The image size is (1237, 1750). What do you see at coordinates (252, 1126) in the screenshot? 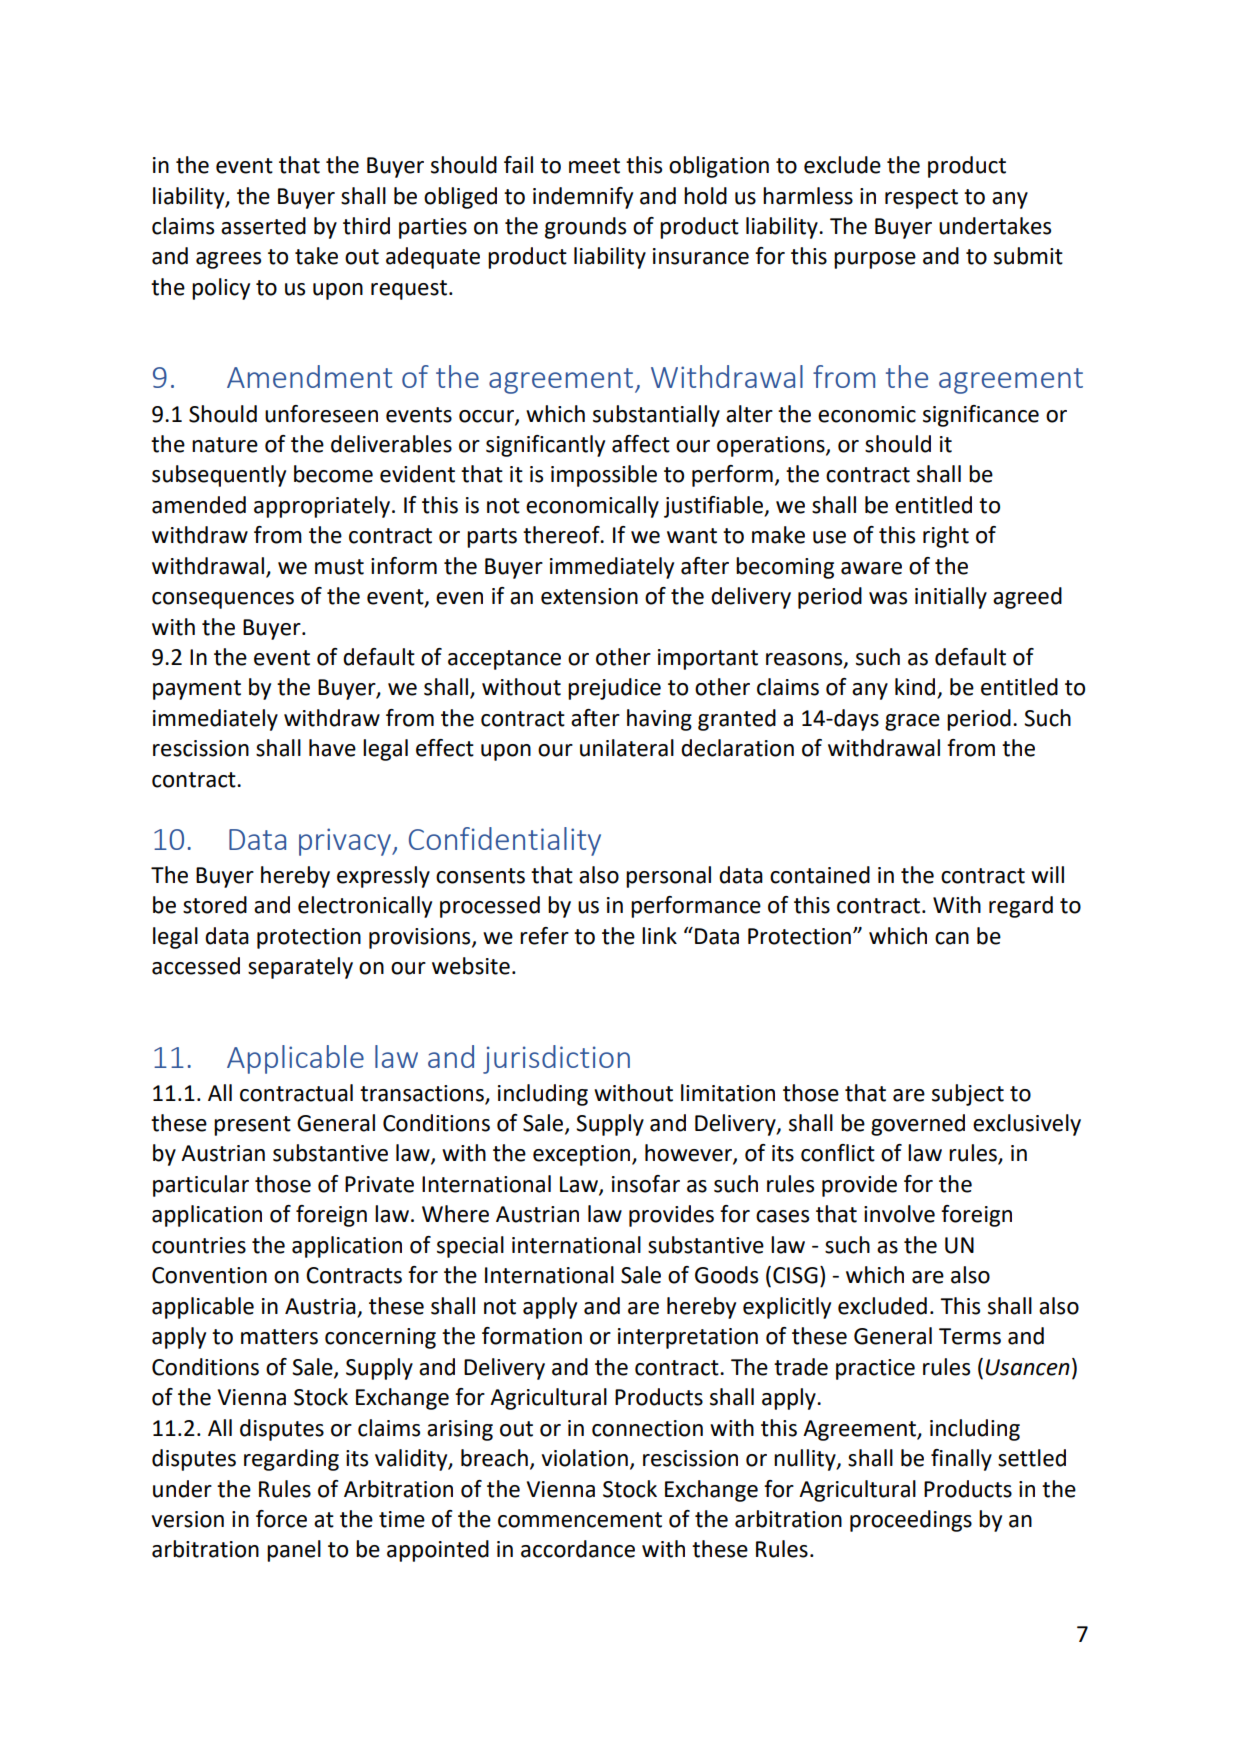
I see `present` at bounding box center [252, 1126].
